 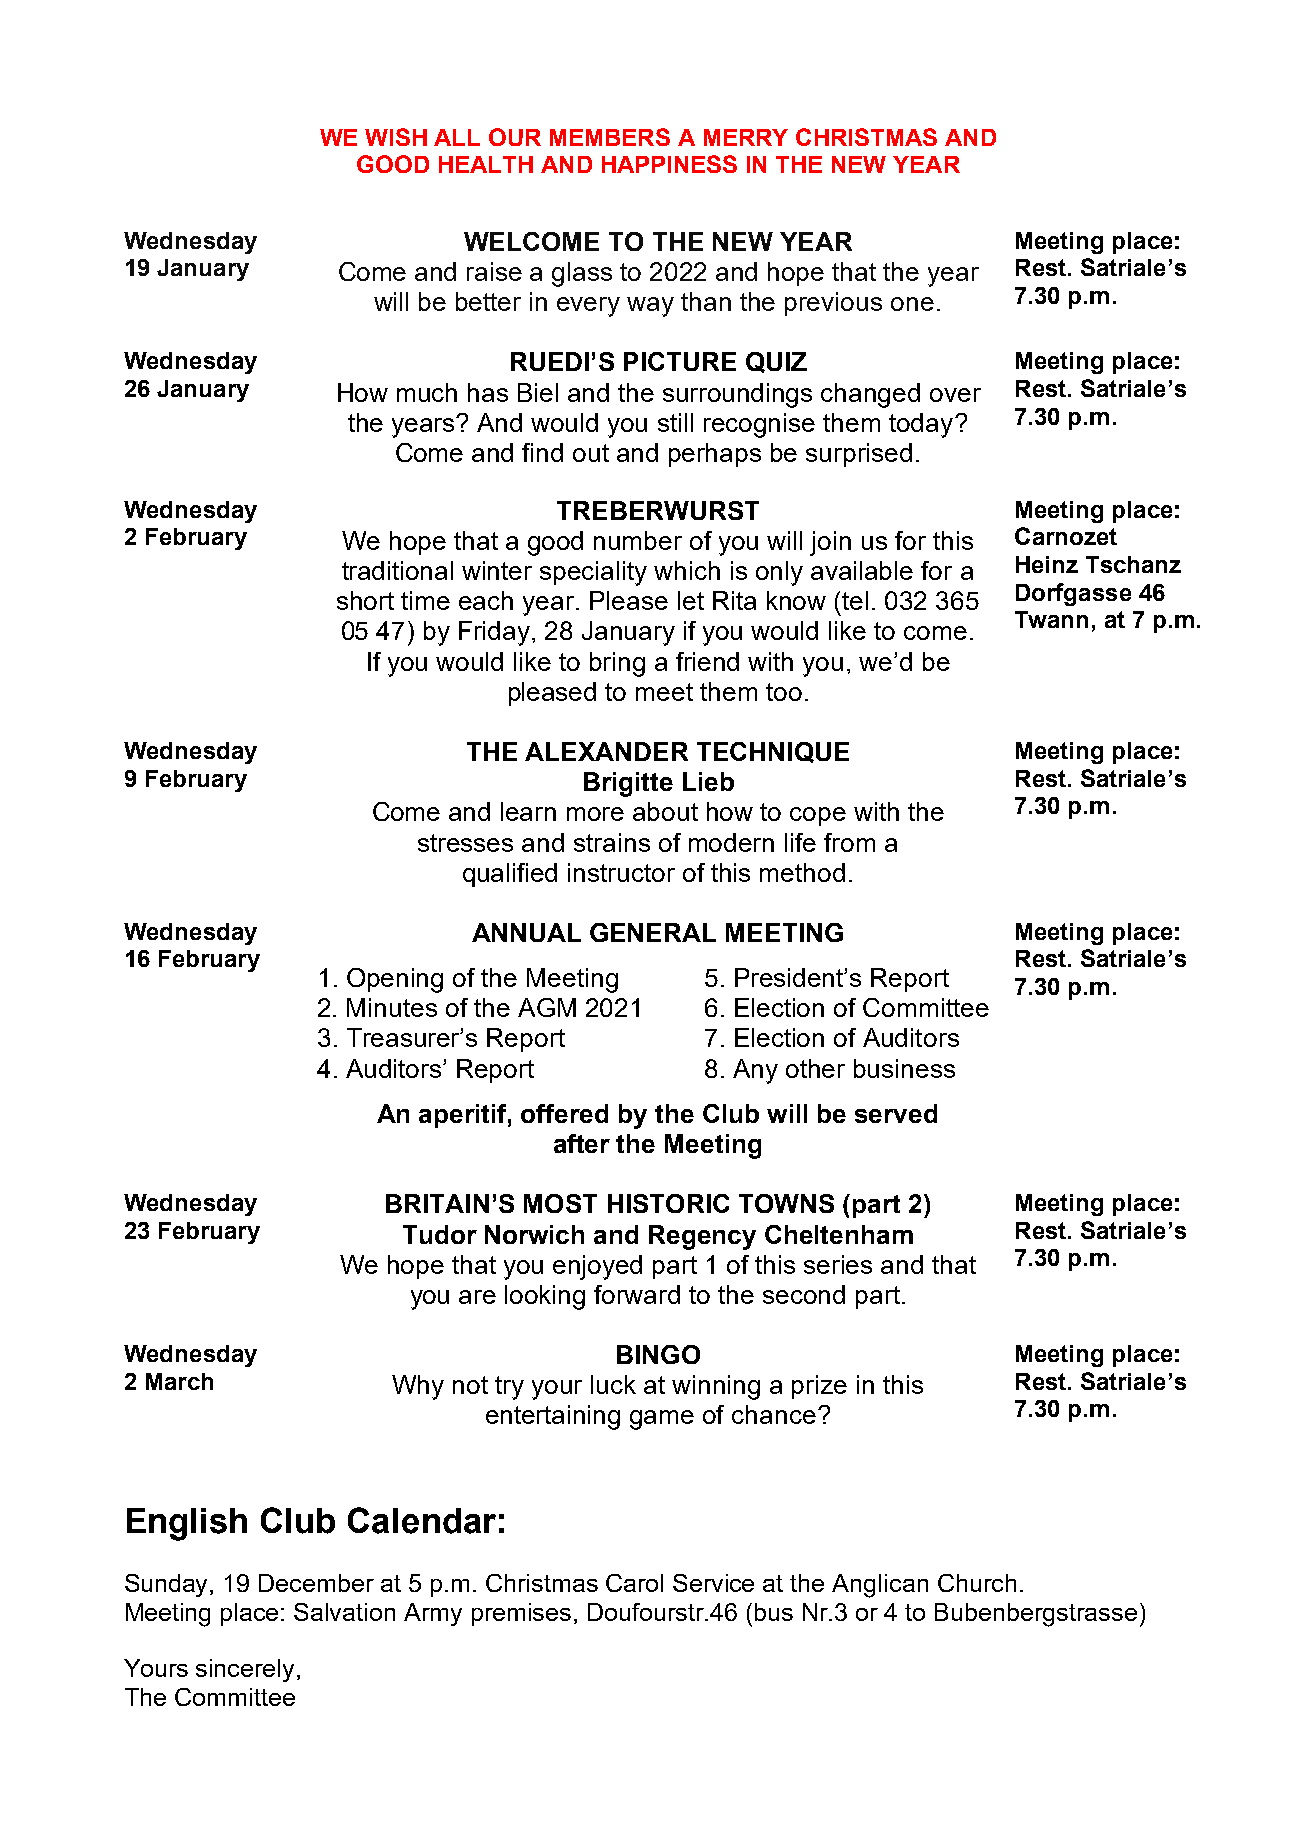 What do you see at coordinates (896, 1113) in the page?
I see `served` at bounding box center [896, 1113].
